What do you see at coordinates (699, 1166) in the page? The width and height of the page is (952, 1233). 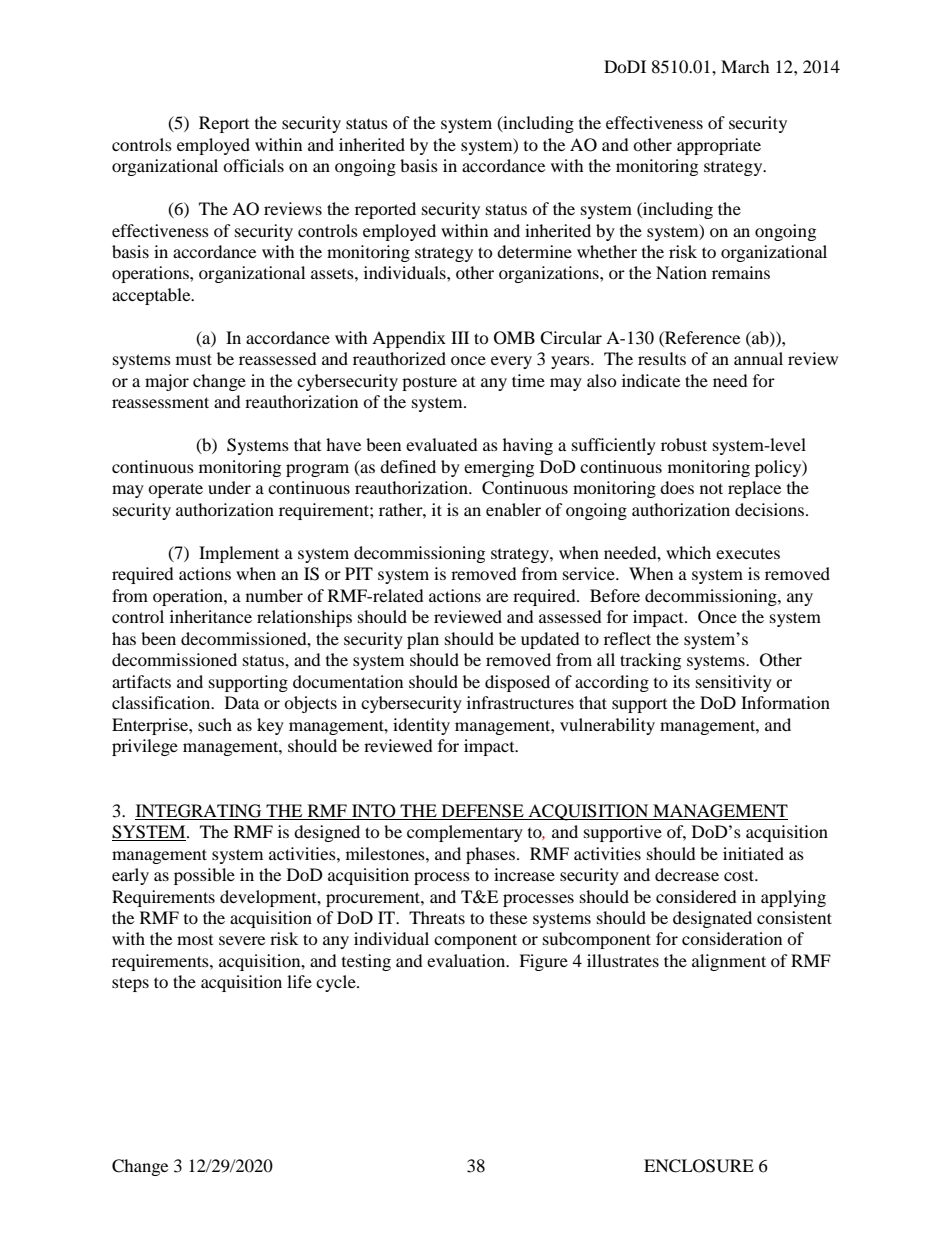 I see `ENCLOSURE` at bounding box center [699, 1166].
